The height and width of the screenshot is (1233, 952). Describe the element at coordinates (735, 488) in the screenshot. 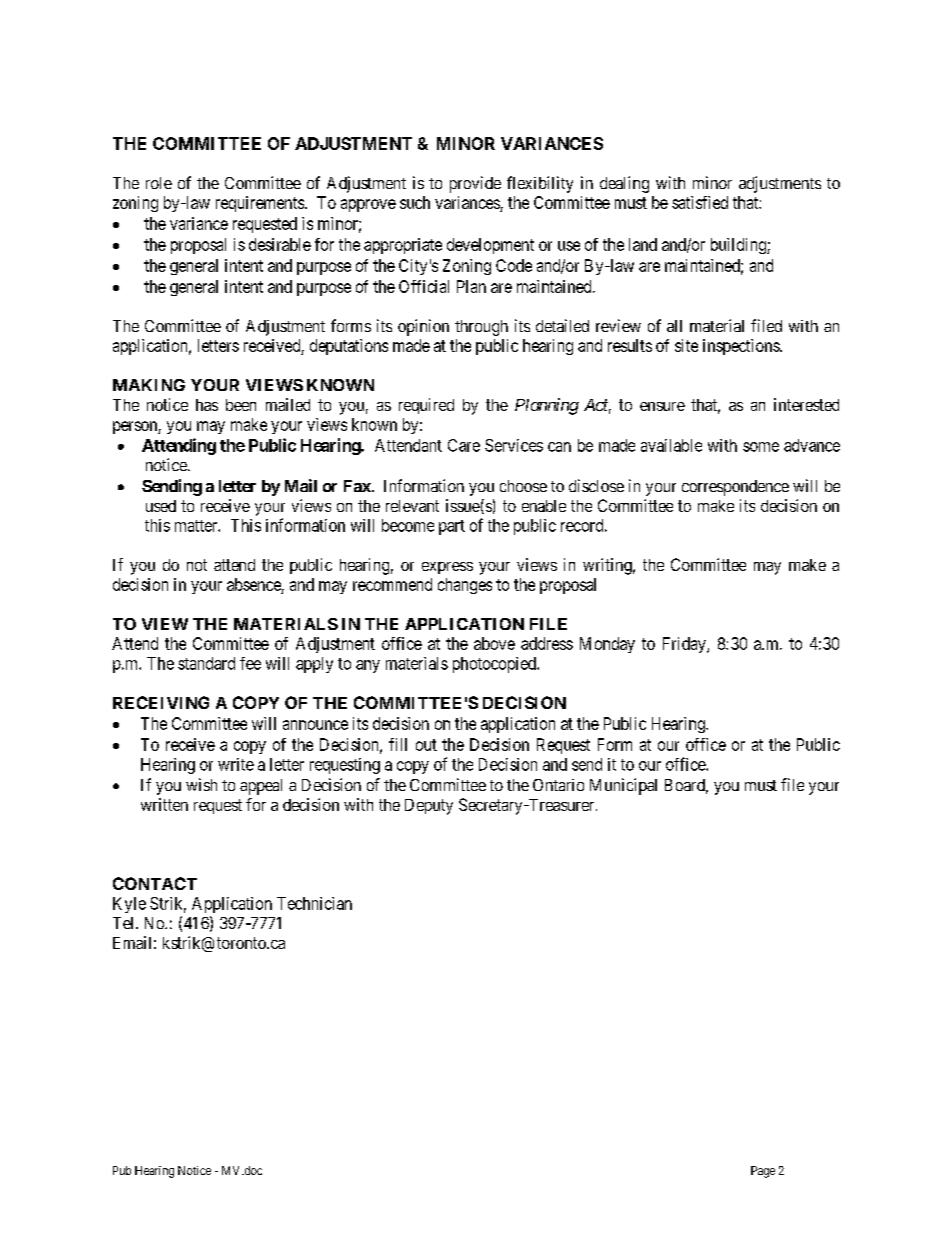

I see `correspondence` at that location.
